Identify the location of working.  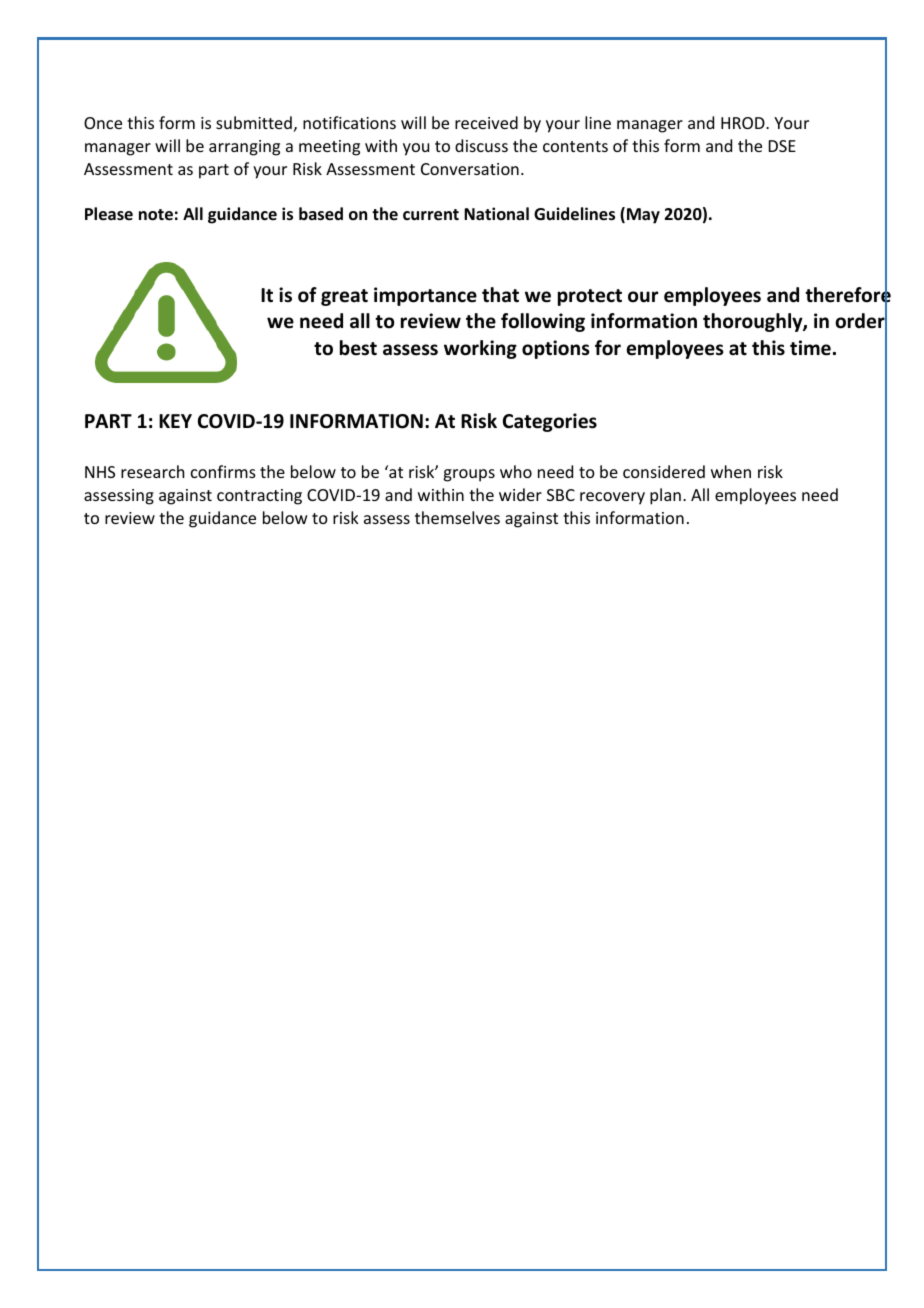
(480, 349).
